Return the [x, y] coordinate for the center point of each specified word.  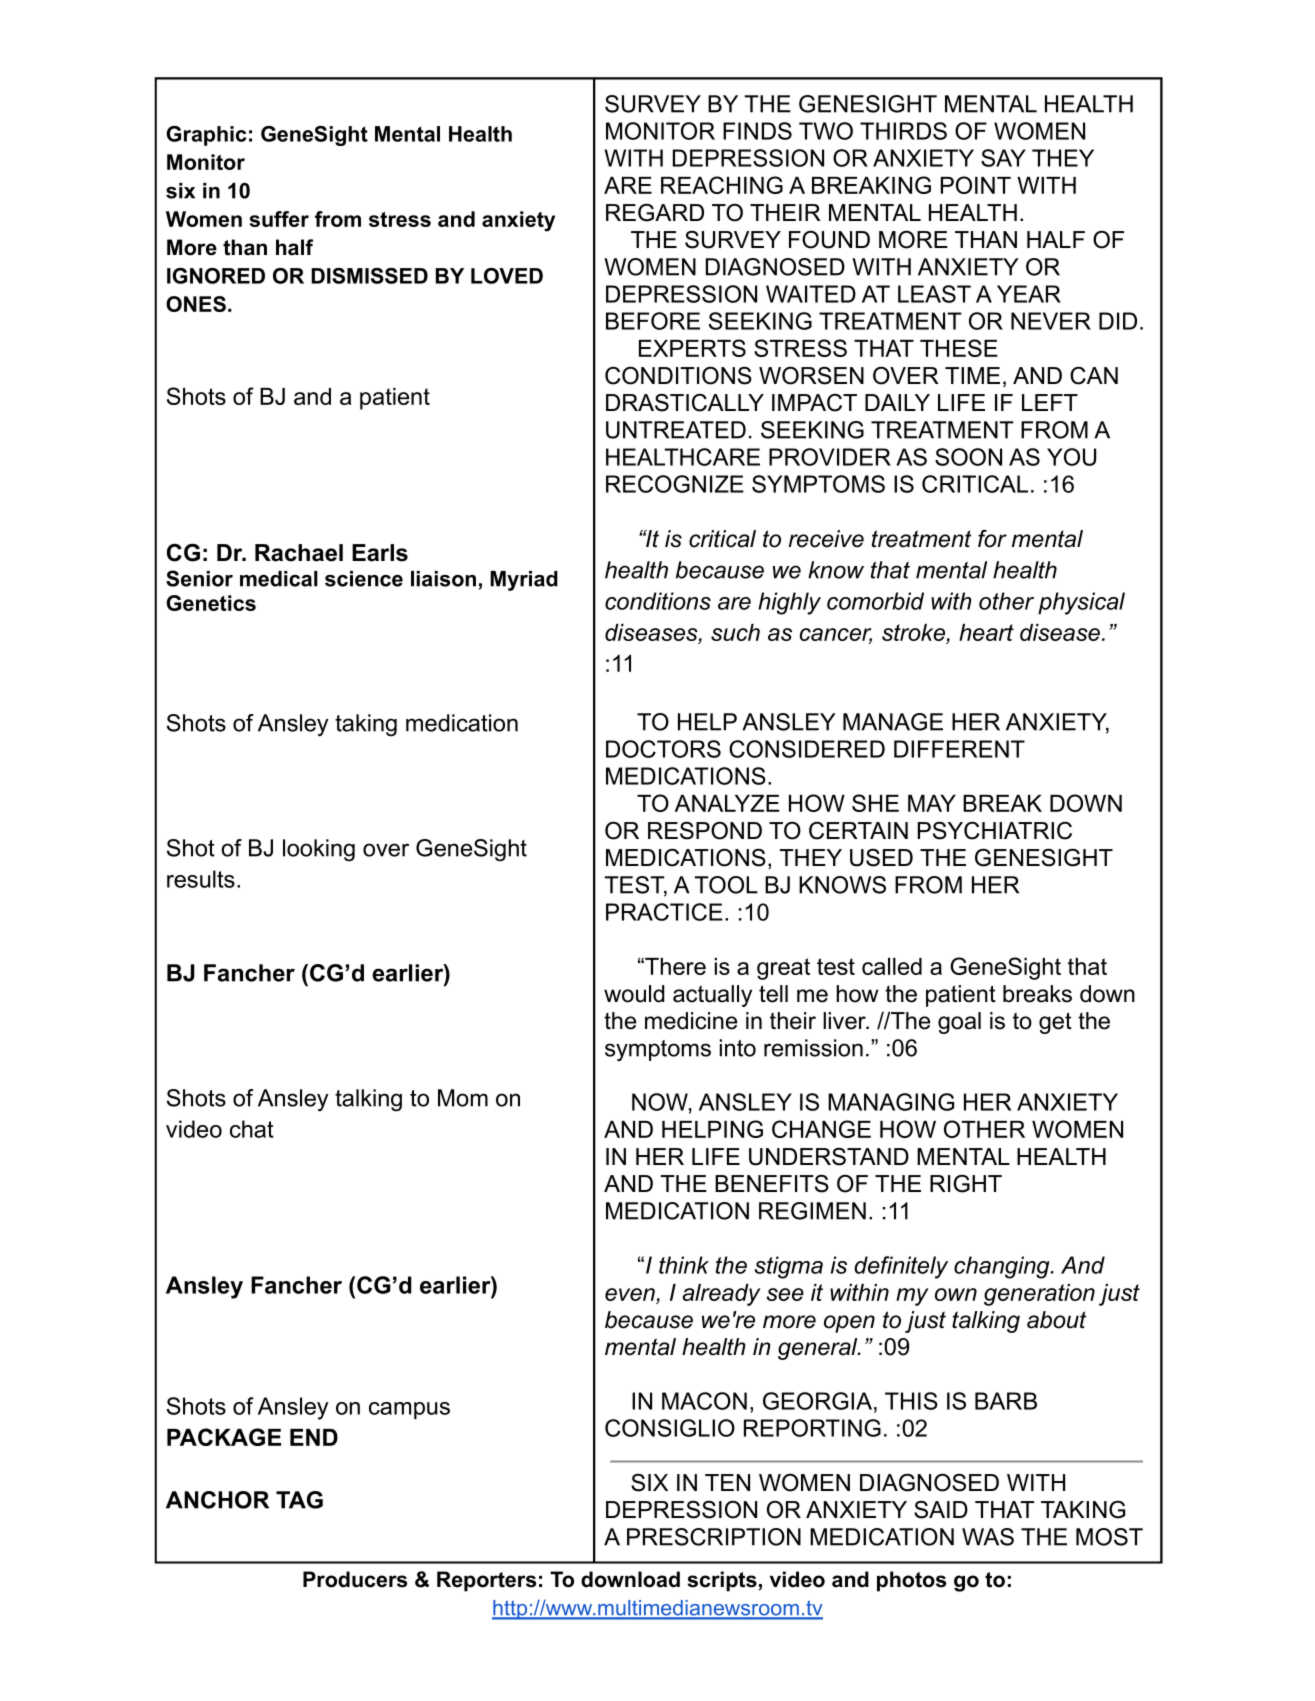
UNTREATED [676, 430]
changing [1003, 1267]
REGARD [655, 213]
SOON [968, 457]
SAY [1003, 158]
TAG [299, 1500]
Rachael [299, 553]
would [634, 994]
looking [319, 850]
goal [959, 1023]
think [684, 1265]
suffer [279, 219]
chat [252, 1129]
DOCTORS [663, 749]
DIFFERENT [959, 749]
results [201, 879]
